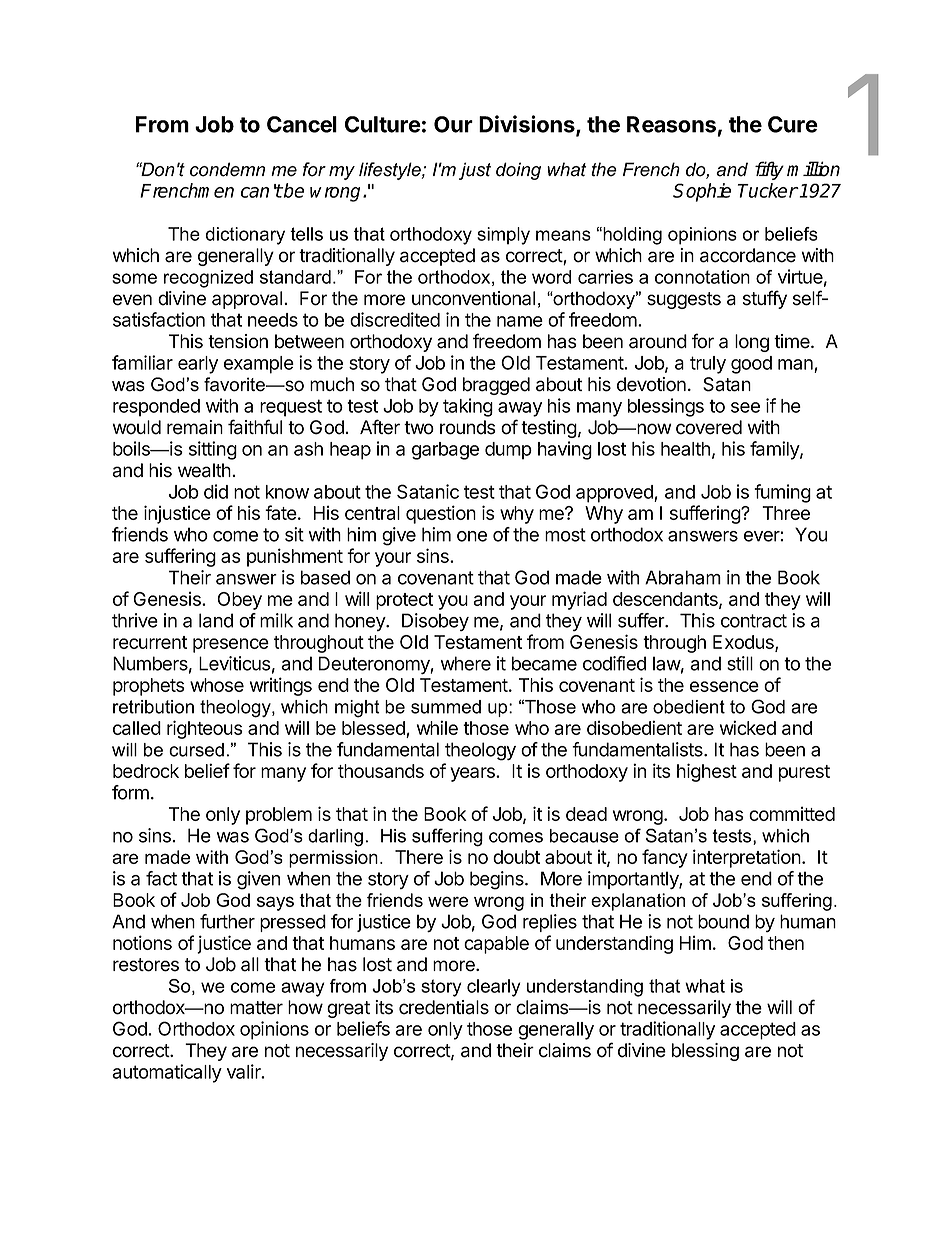 The height and width of the screenshot is (1233, 952). What do you see at coordinates (518, 171) in the screenshot?
I see `doing` at bounding box center [518, 171].
